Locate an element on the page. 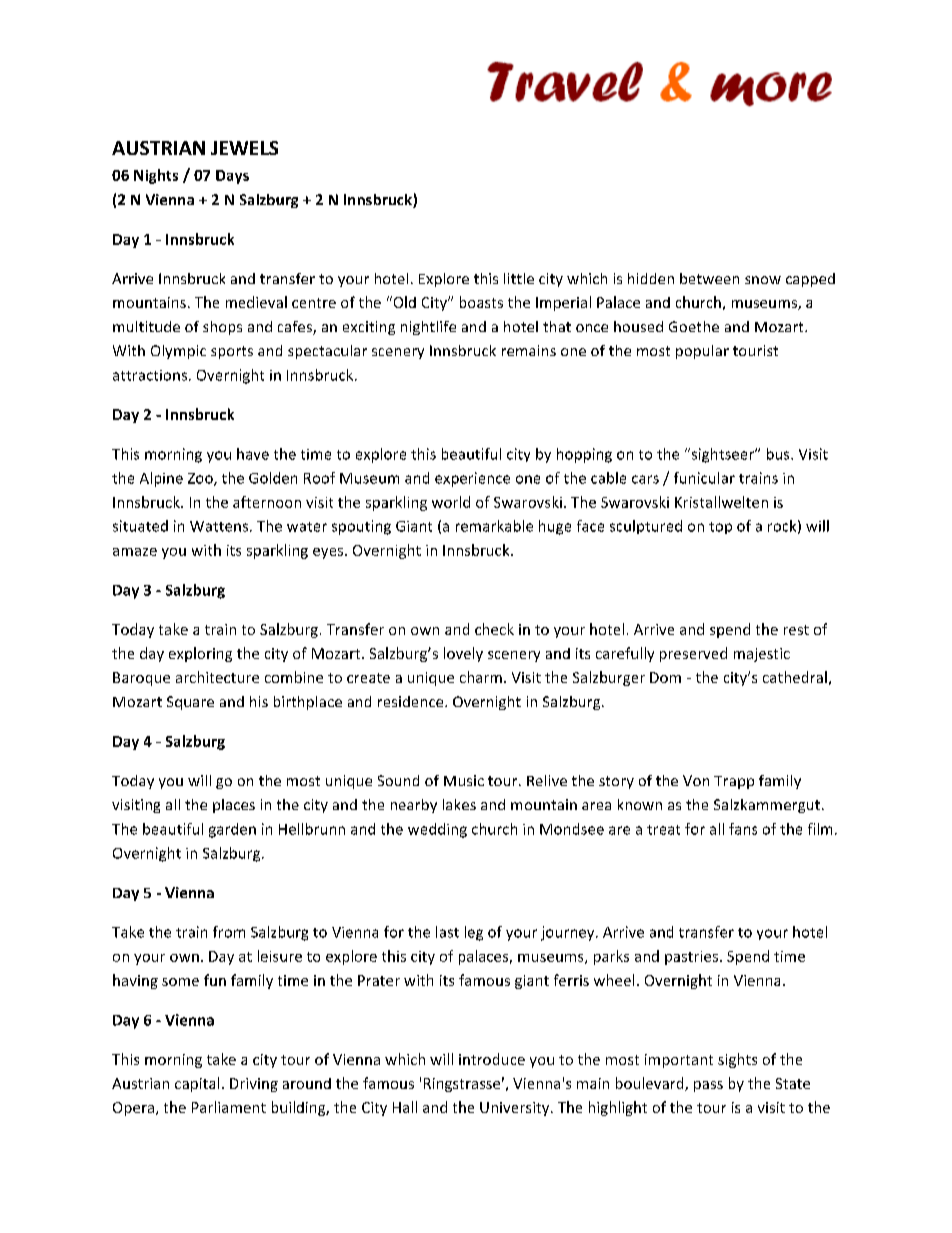 The image size is (952, 1233). have is located at coordinates (253, 454).
